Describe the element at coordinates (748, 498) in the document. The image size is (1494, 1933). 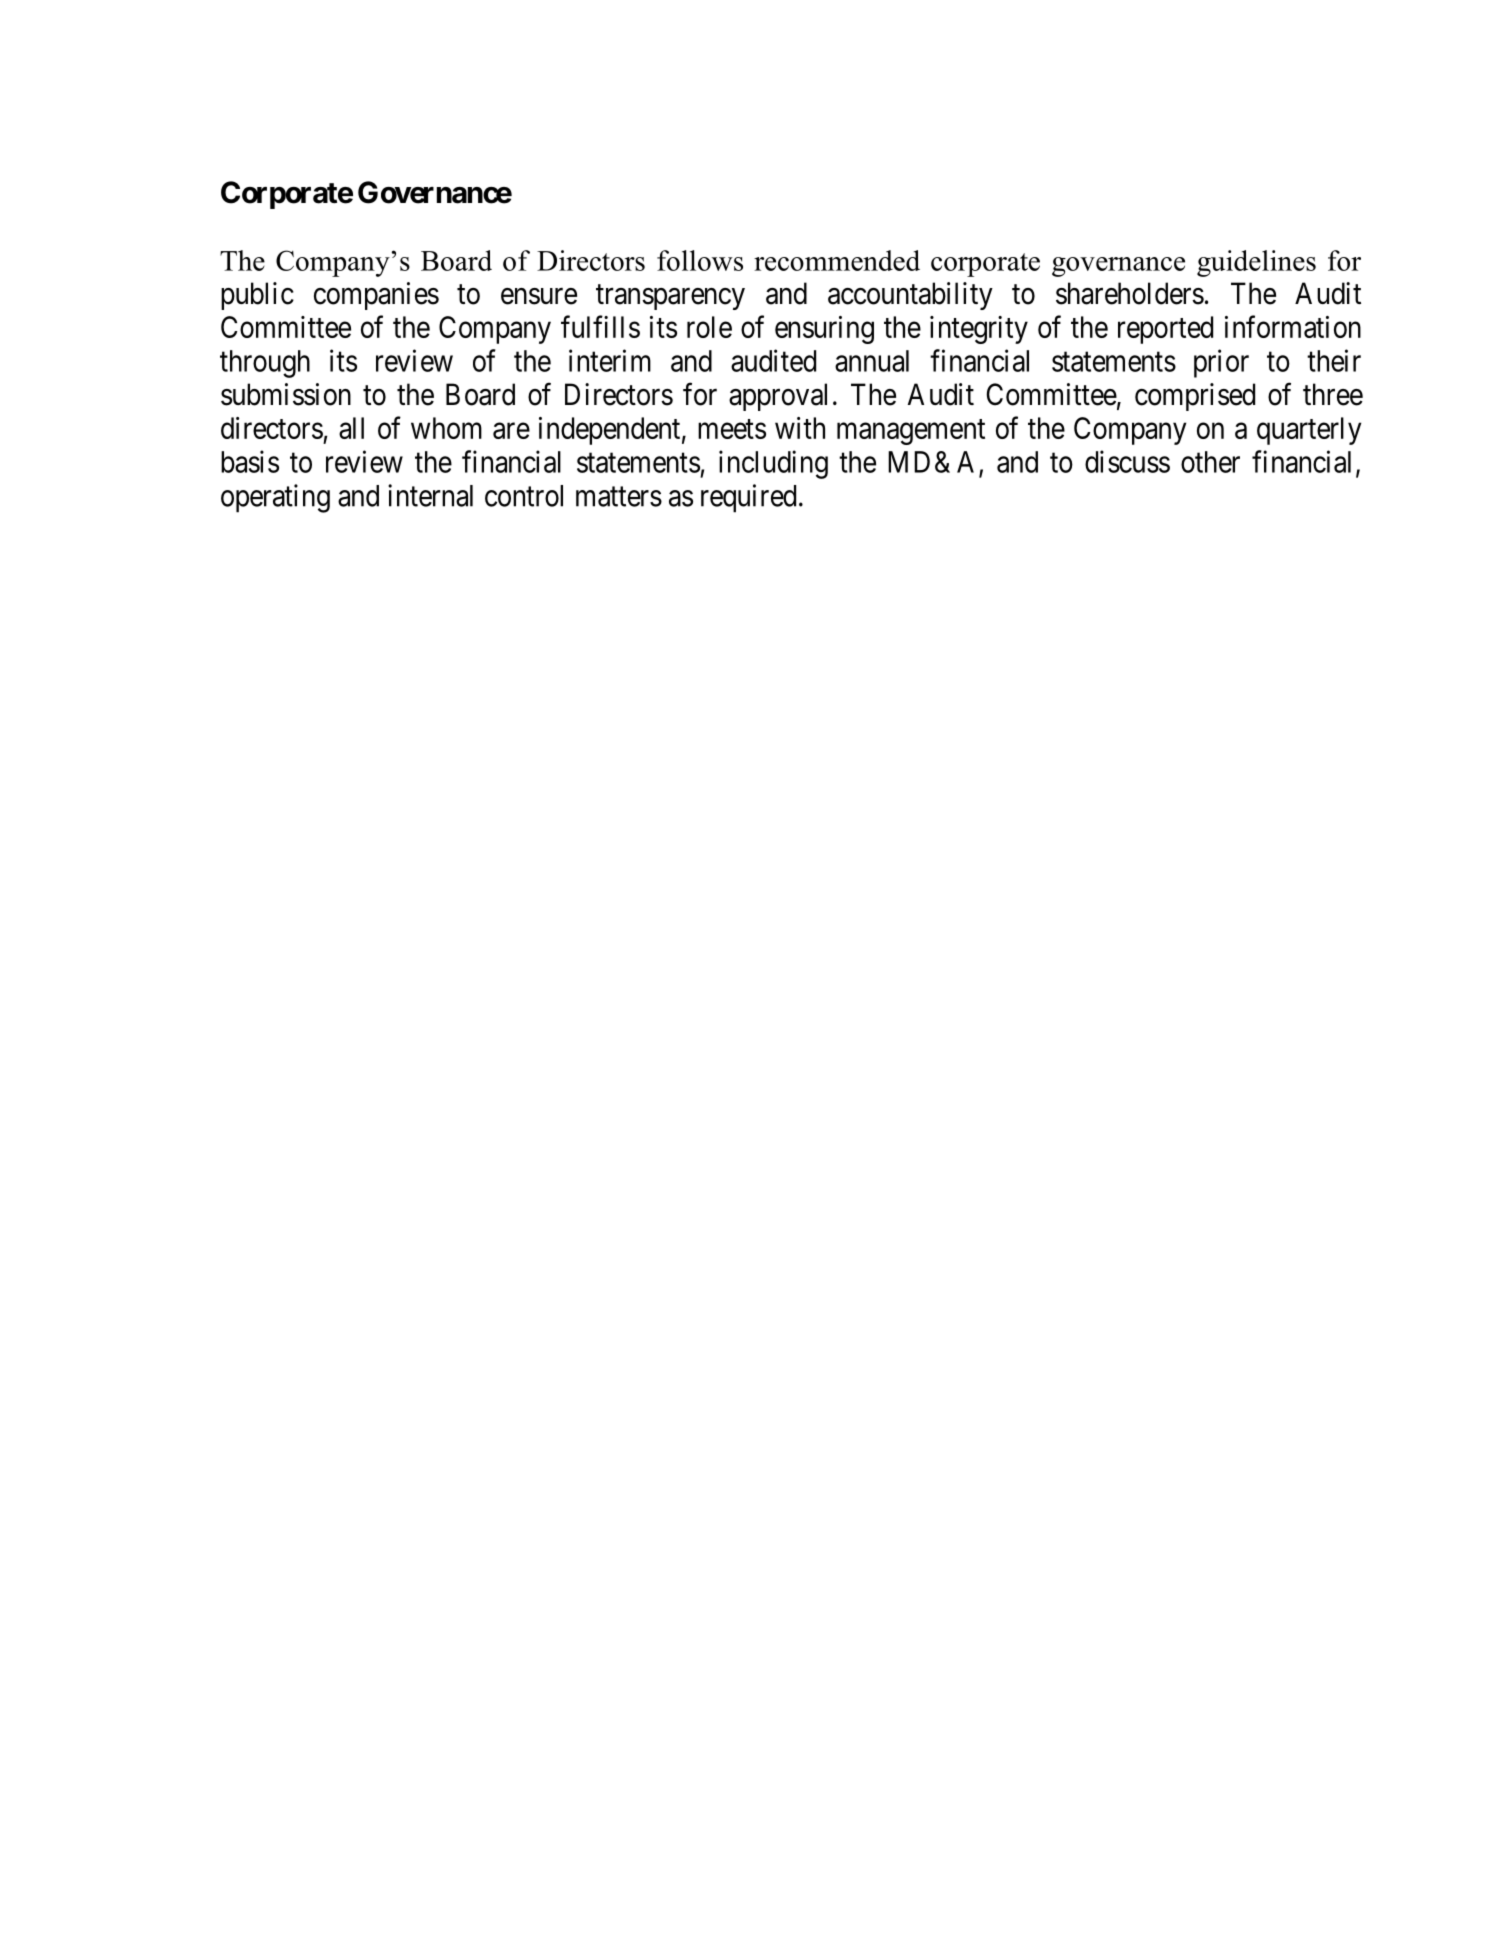
I see `required` at that location.
